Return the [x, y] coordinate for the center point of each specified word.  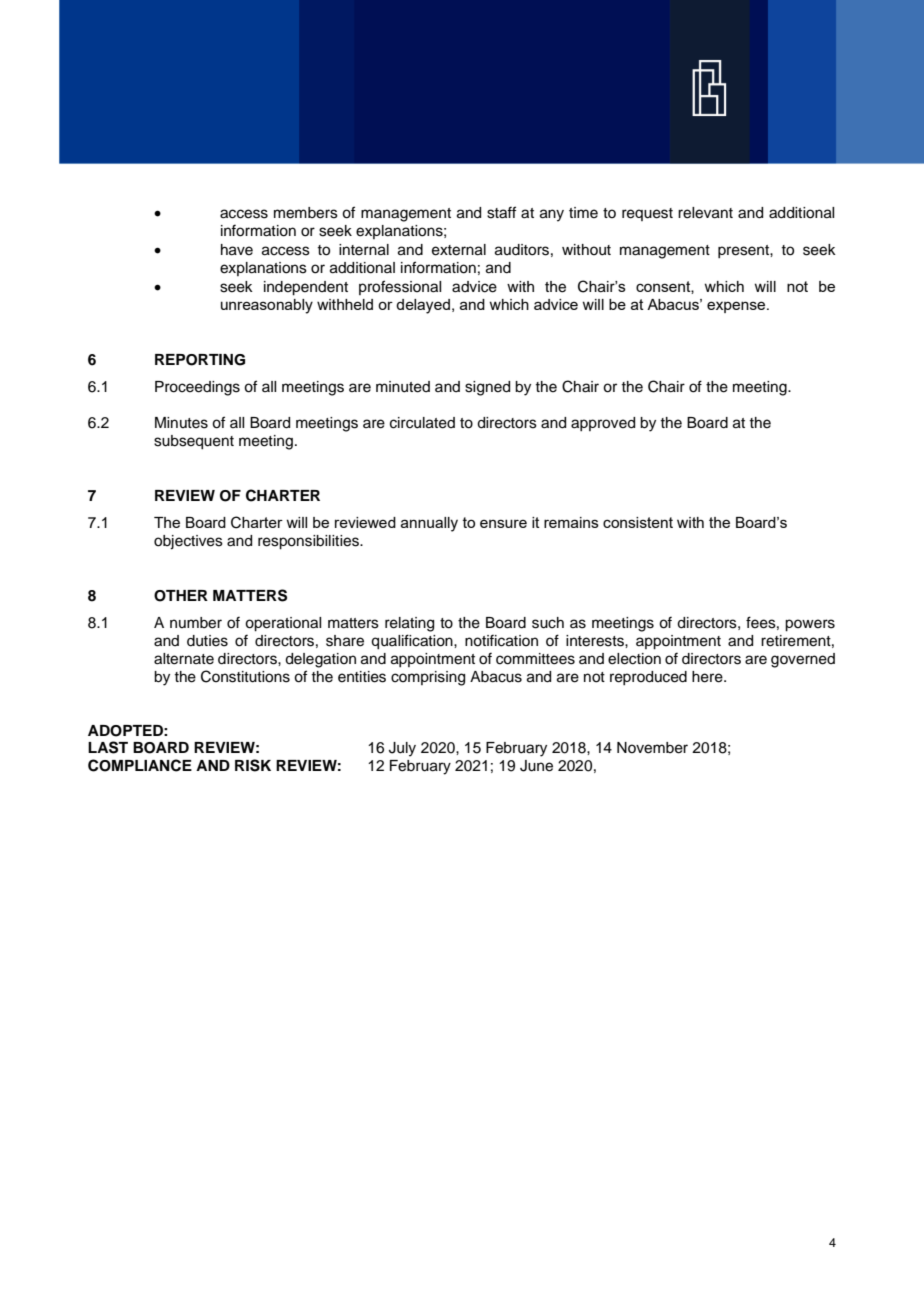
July [402, 749]
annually [429, 524]
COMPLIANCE [140, 765]
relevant [705, 213]
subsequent [194, 442]
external [459, 250]
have [237, 250]
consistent [638, 522]
